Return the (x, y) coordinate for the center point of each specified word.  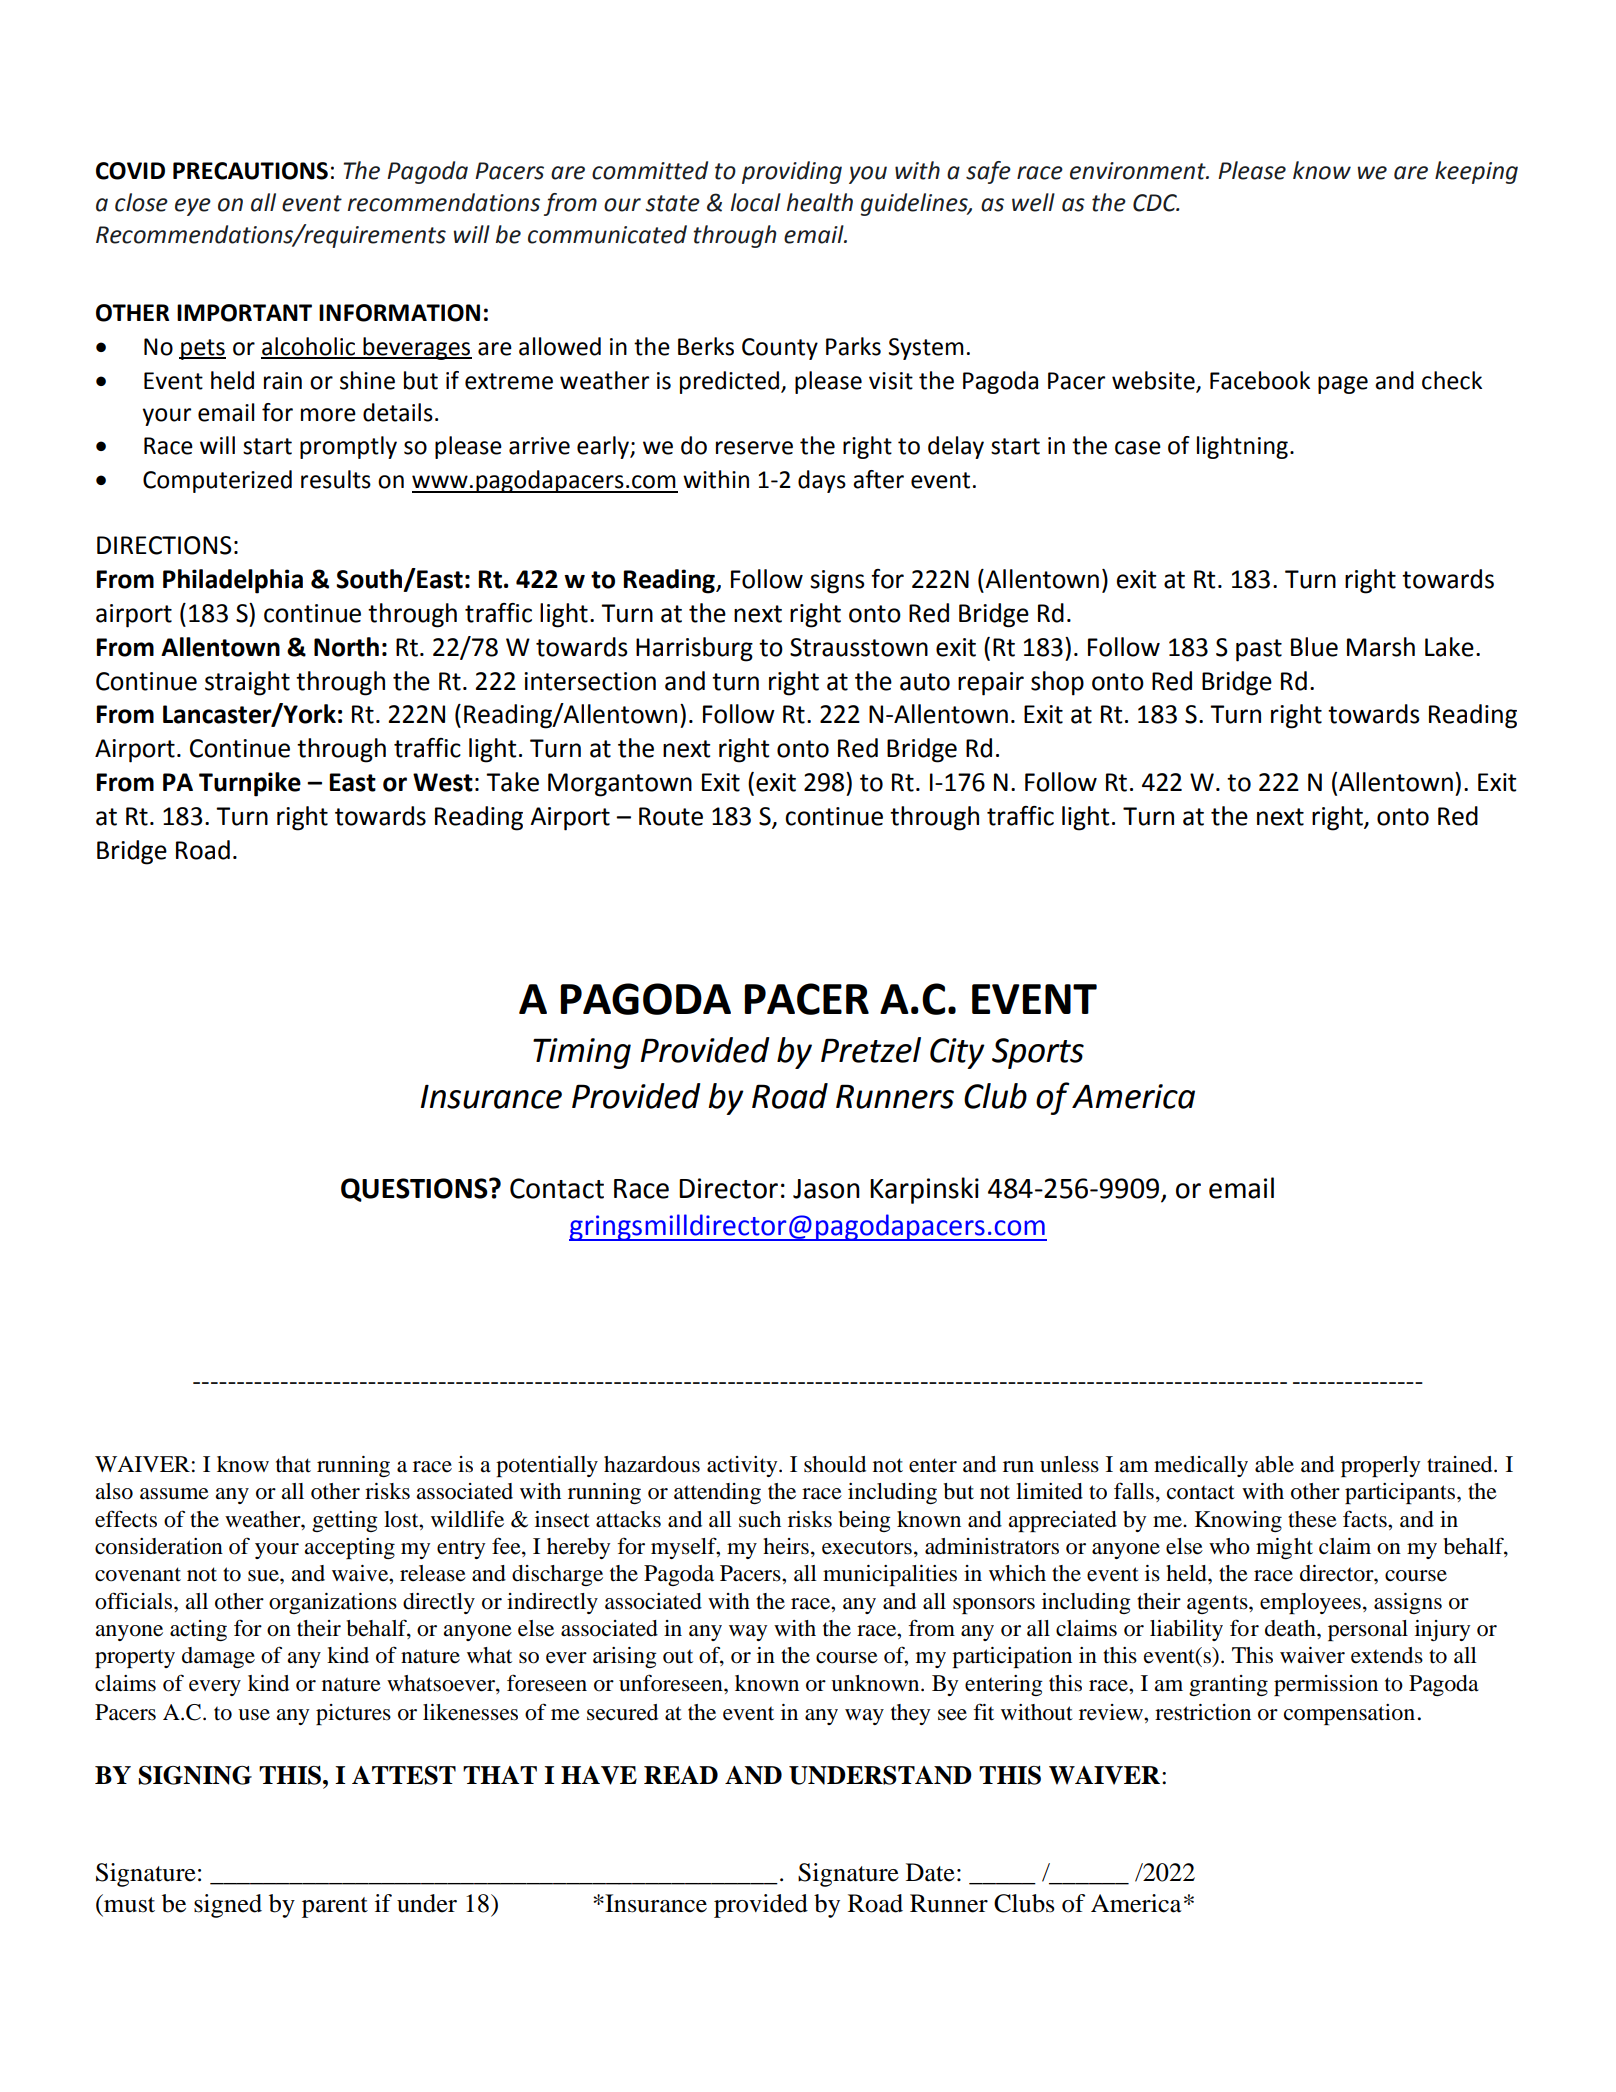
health (820, 202)
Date (930, 1872)
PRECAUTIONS (250, 171)
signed (228, 1906)
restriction (1203, 1712)
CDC (1156, 203)
